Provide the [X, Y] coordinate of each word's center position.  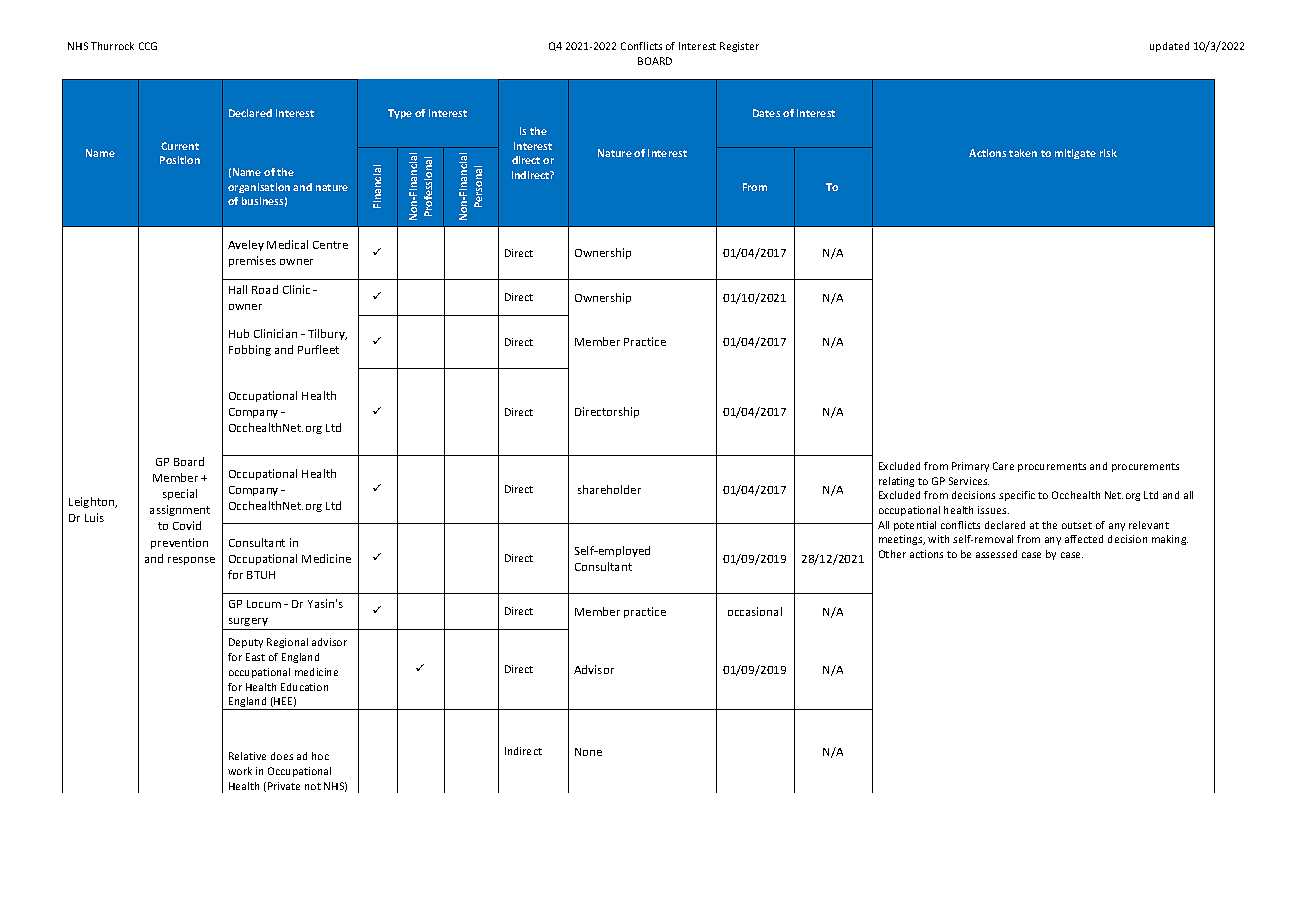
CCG [148, 46]
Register [739, 47]
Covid [187, 525]
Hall [238, 289]
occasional [755, 611]
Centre [330, 245]
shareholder [609, 489]
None [588, 752]
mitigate [1075, 154]
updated [1169, 47]
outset [1077, 525]
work [240, 771]
